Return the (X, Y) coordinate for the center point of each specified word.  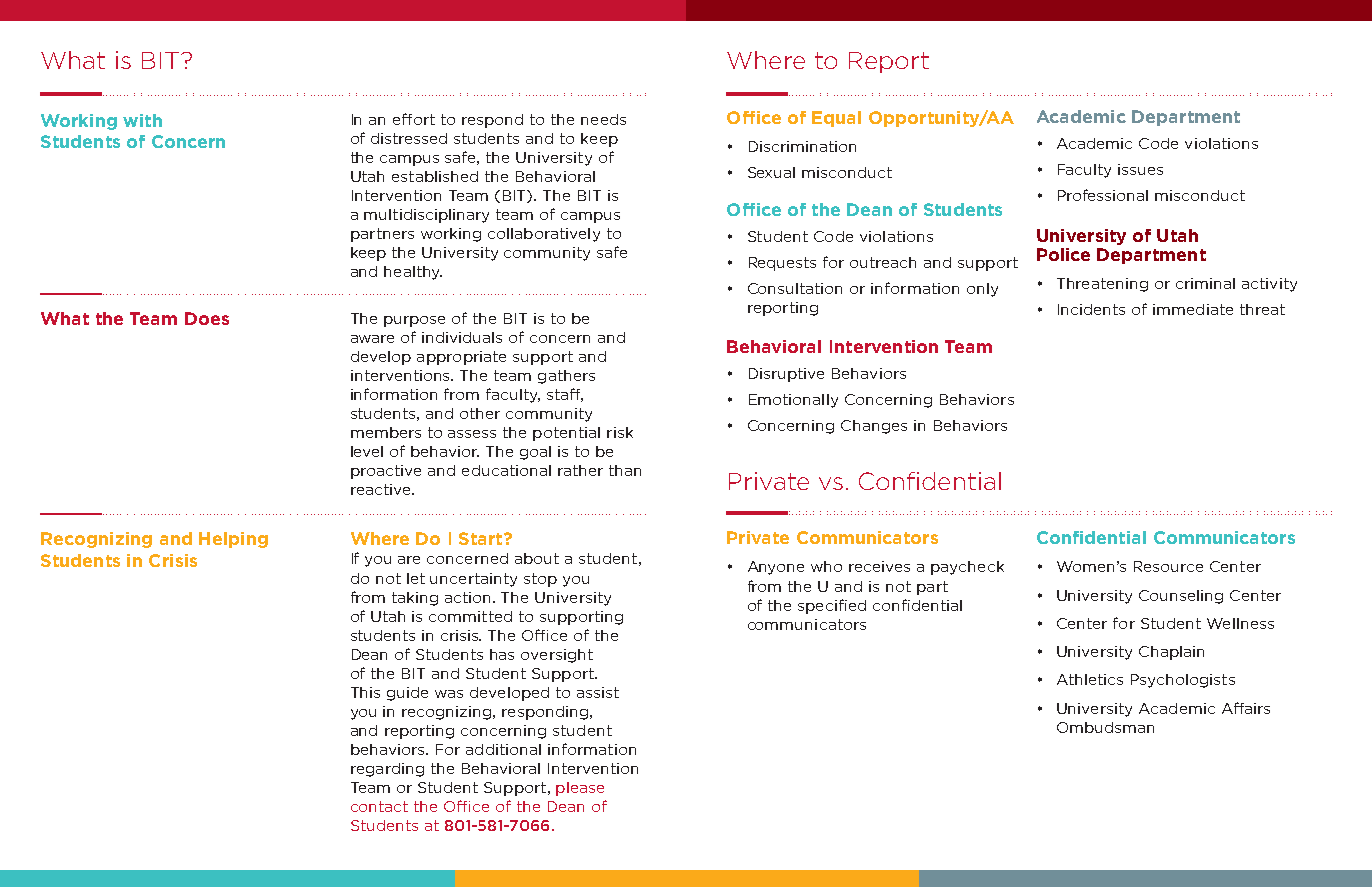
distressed (409, 138)
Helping (233, 540)
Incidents (1091, 309)
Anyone (776, 568)
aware (372, 339)
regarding (387, 770)
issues (1140, 169)
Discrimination (802, 146)
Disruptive (786, 375)
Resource (1168, 566)
